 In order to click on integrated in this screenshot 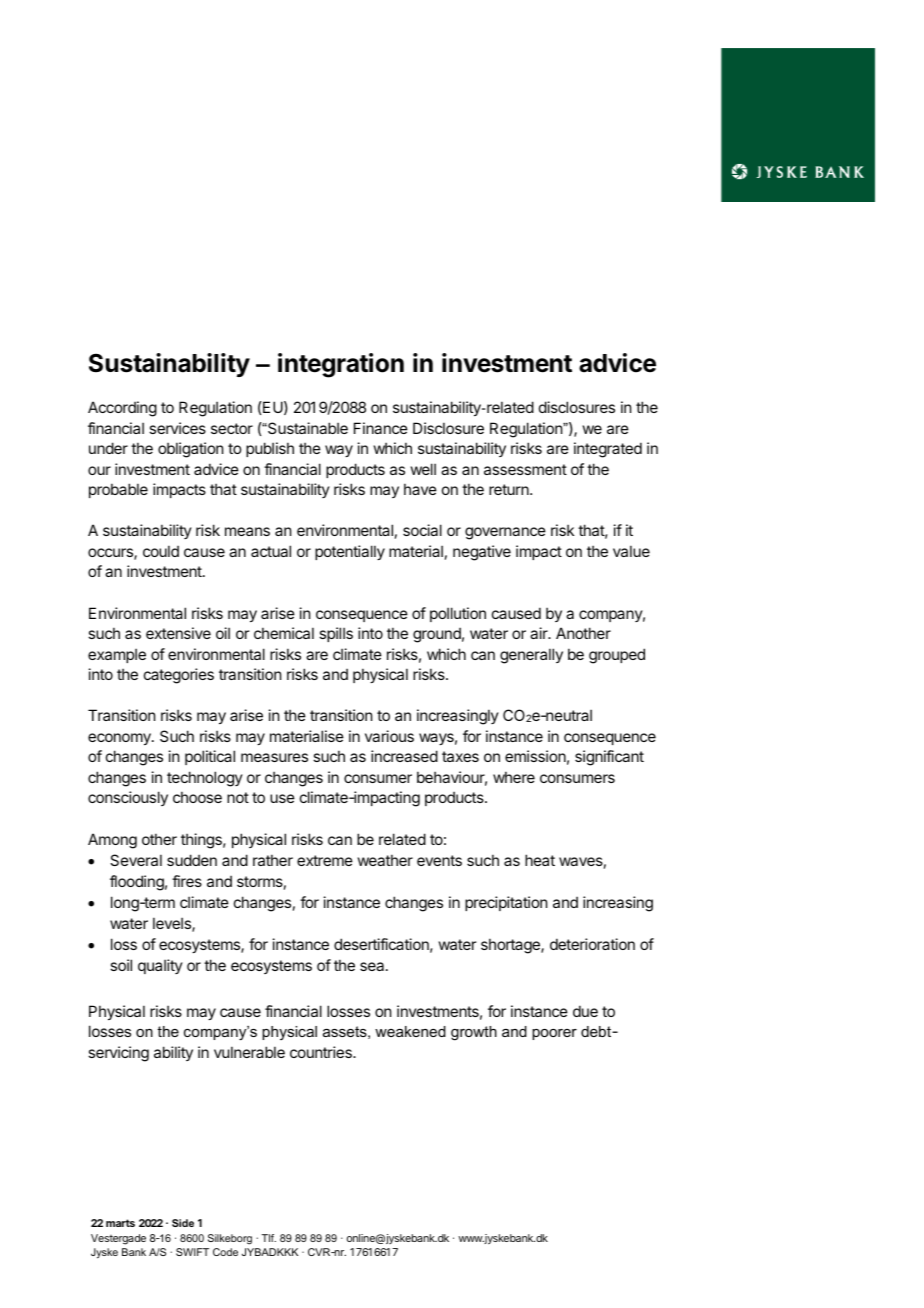, I will do `click(608, 450)`.
